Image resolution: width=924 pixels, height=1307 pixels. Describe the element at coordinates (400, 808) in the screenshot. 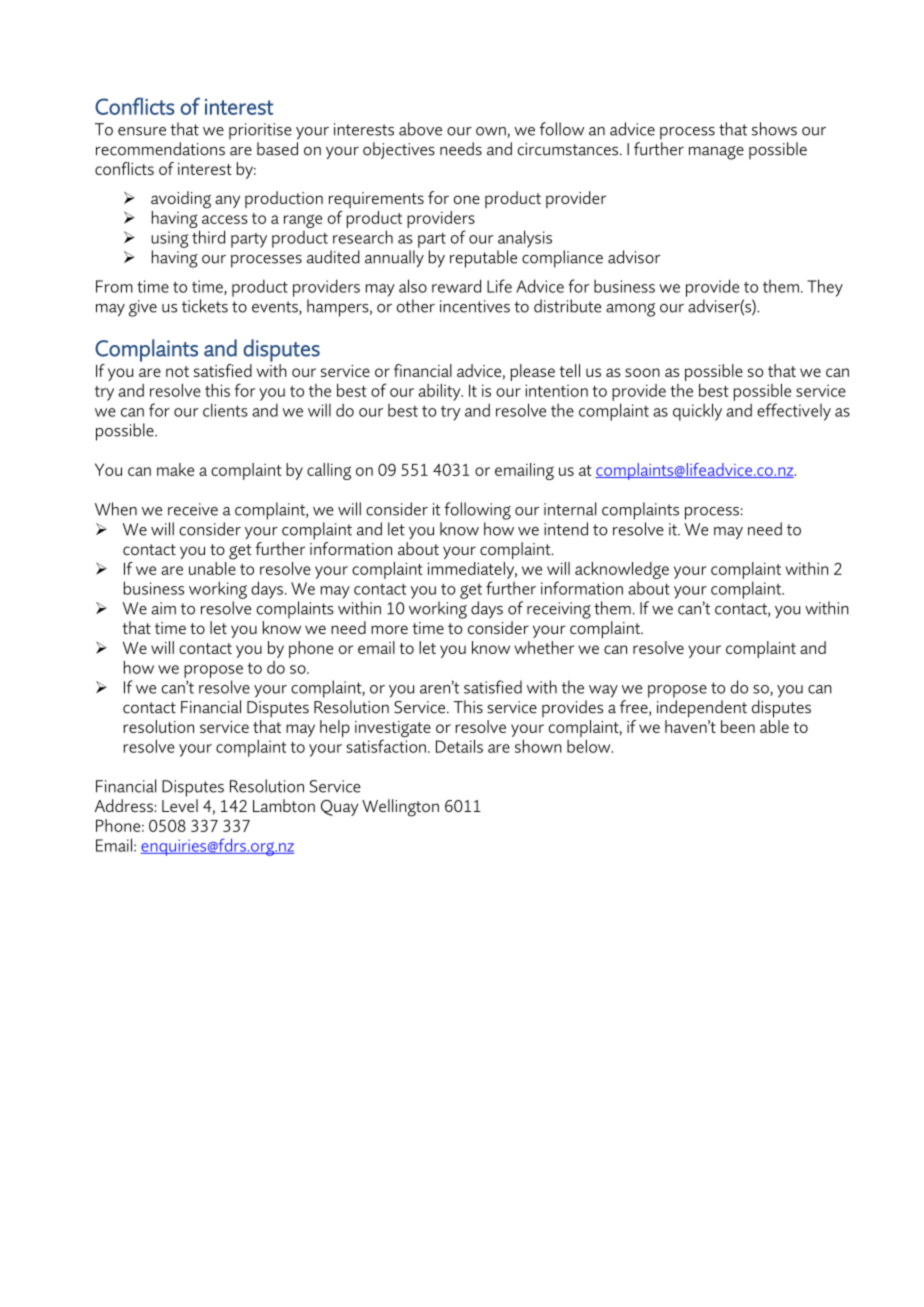

I see `Wellington` at that location.
